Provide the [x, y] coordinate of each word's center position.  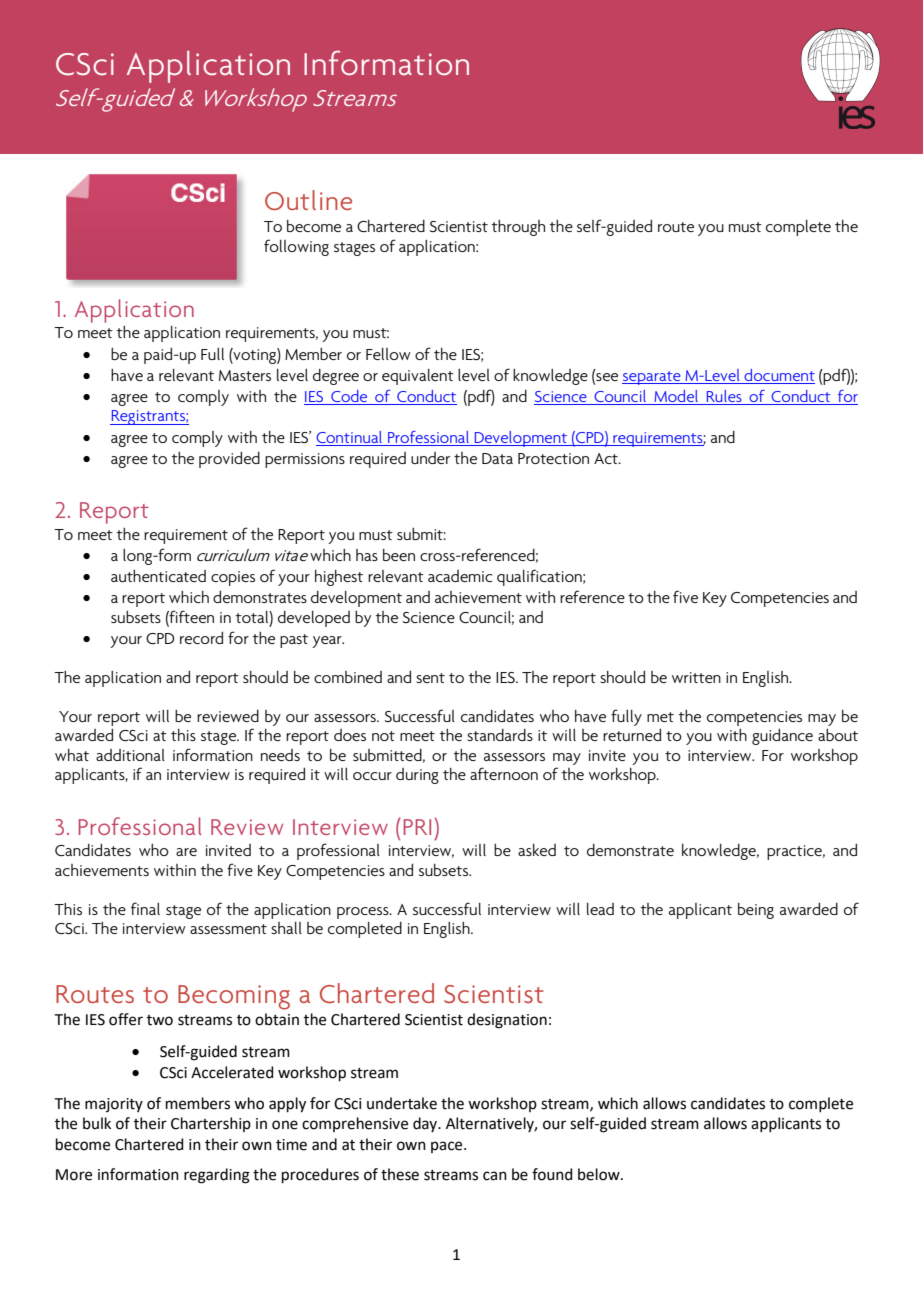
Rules [724, 397]
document [779, 375]
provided [229, 460]
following [296, 247]
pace [448, 1147]
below [600, 1174]
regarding [217, 1176]
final [145, 908]
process [364, 913]
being [756, 911]
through [518, 228]
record [201, 638]
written [696, 677]
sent [430, 678]
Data [497, 458]
